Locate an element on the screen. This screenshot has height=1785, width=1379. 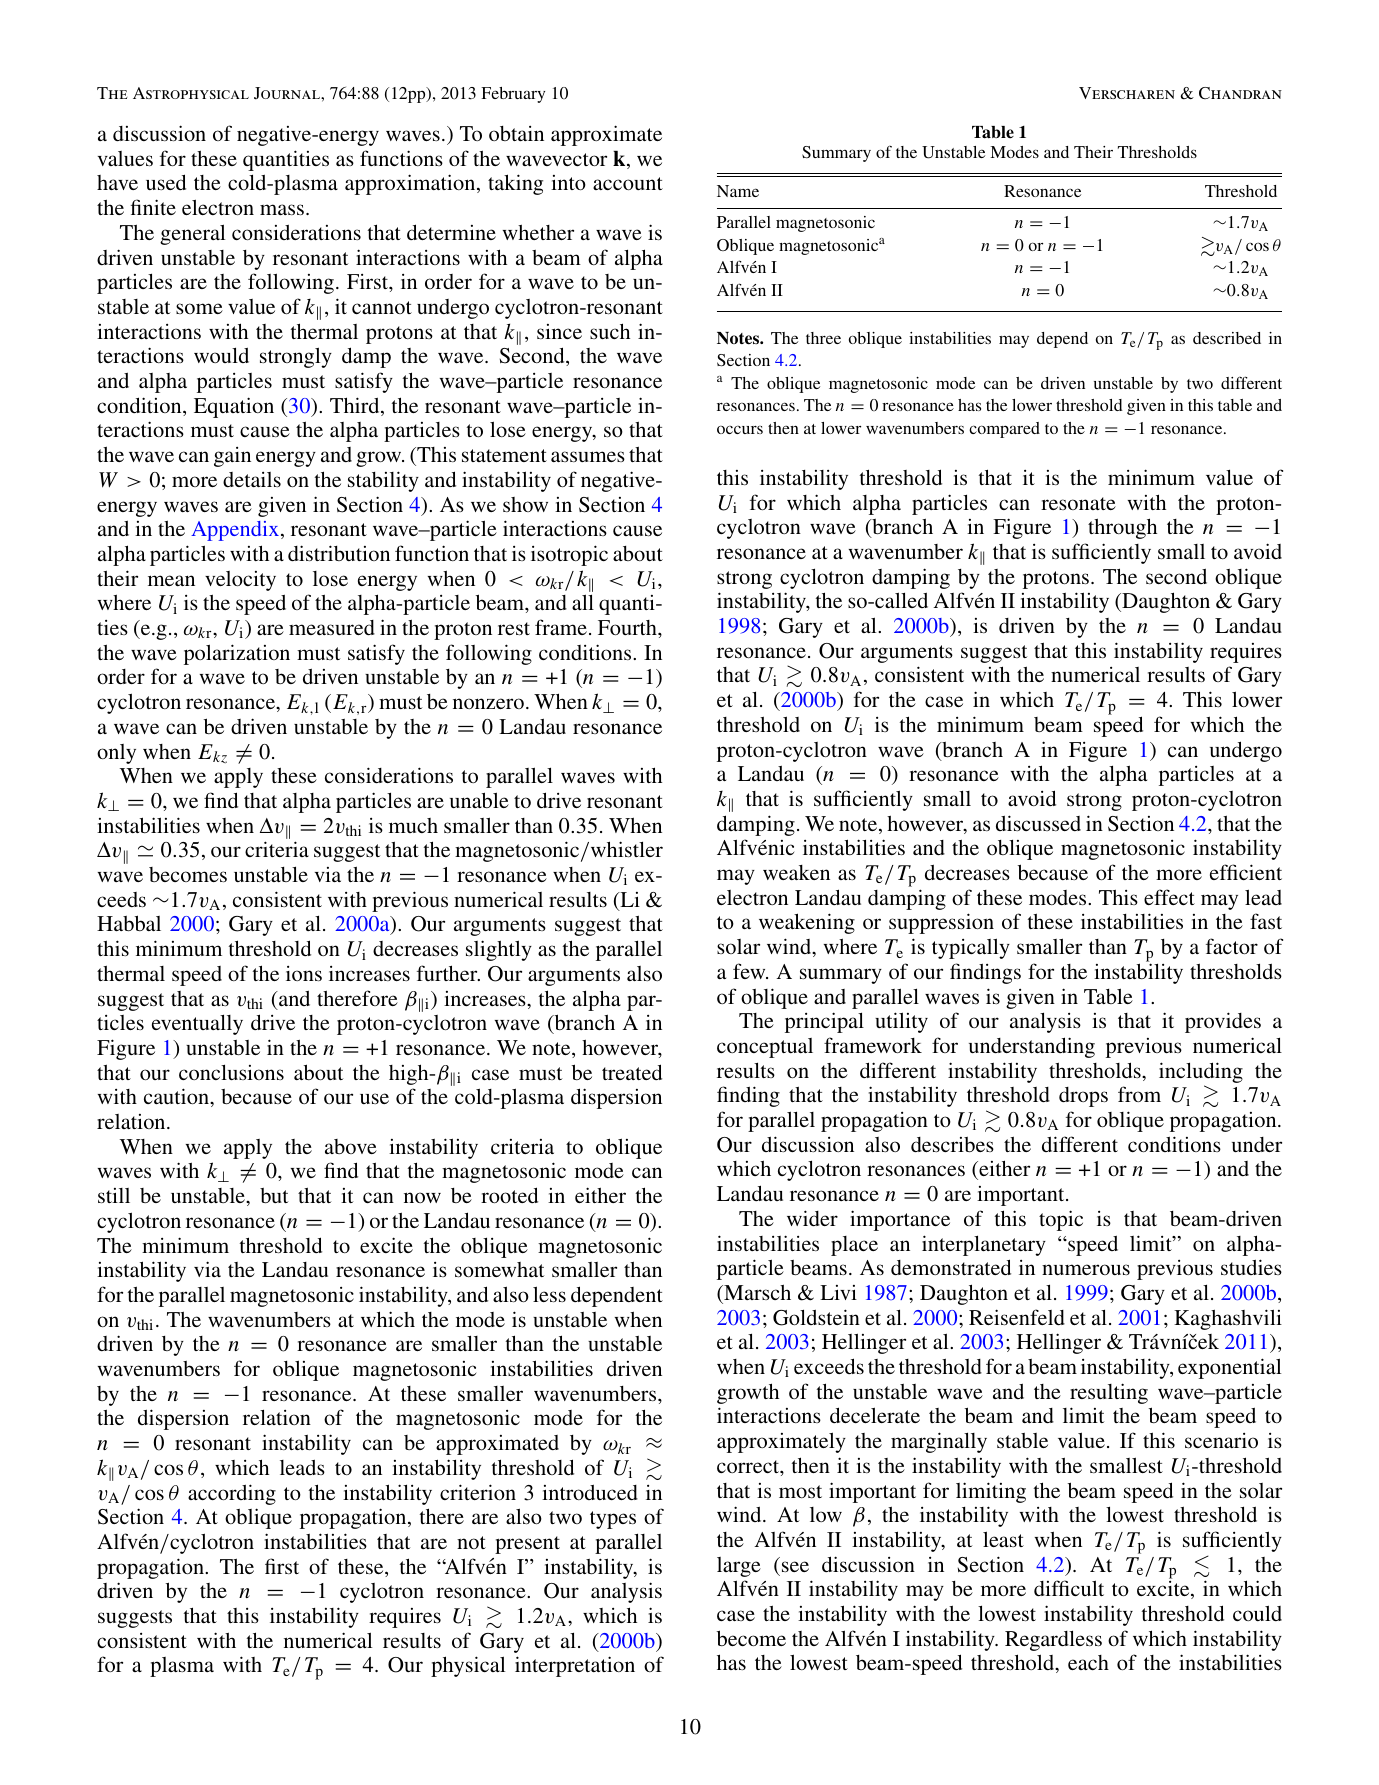
mass is located at coordinates (282, 209).
